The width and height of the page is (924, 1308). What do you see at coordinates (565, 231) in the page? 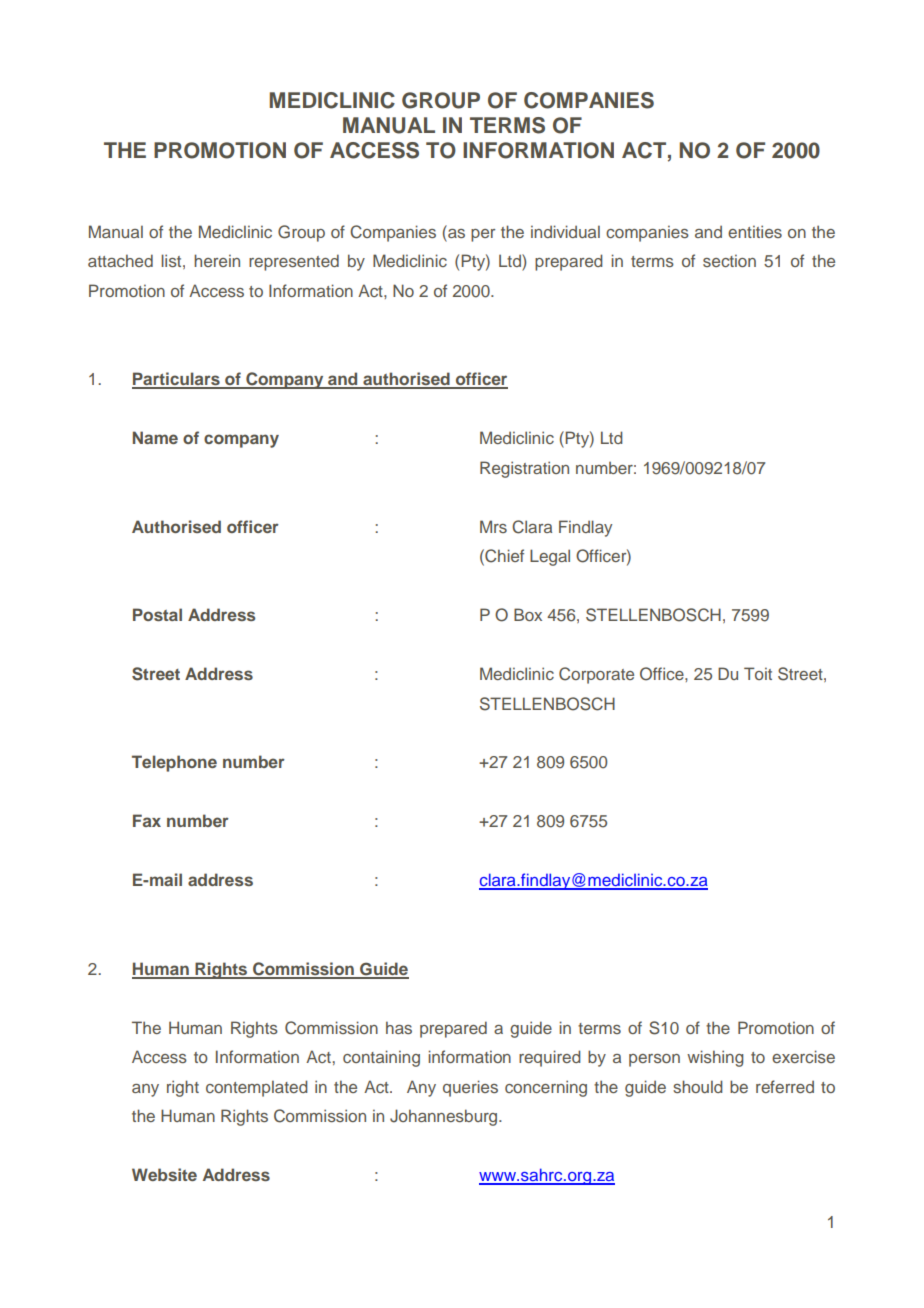
I see `individual` at bounding box center [565, 231].
